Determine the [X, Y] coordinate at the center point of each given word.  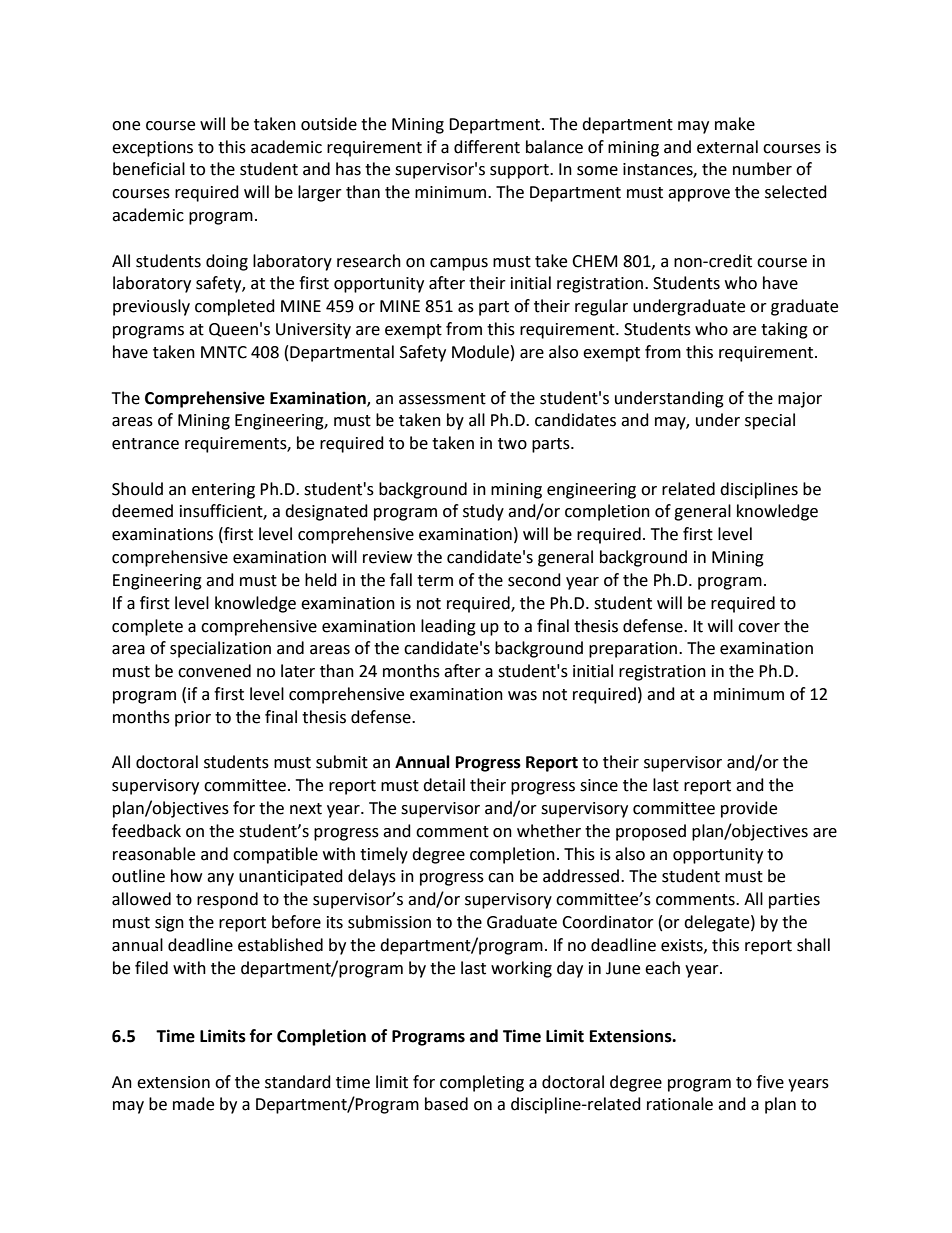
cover [759, 628]
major [800, 400]
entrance [145, 444]
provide [749, 809]
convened [214, 671]
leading [448, 627]
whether [549, 831]
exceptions [152, 149]
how [186, 876]
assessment [442, 399]
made [193, 1104]
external [727, 147]
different [487, 147]
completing [482, 1083]
